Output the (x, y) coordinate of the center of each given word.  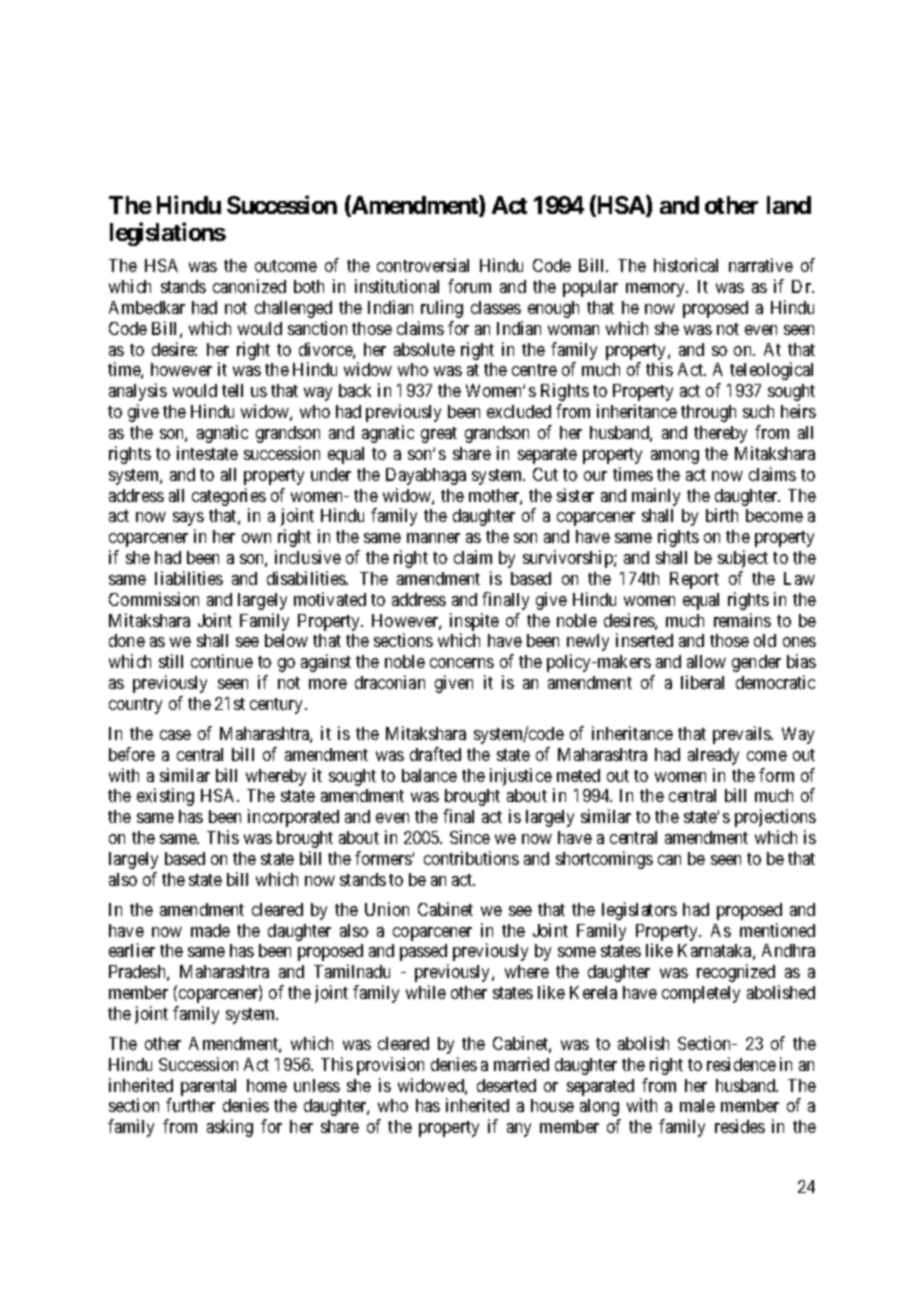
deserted (506, 1085)
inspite (474, 623)
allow (706, 661)
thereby (720, 434)
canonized (249, 286)
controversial (423, 265)
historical (686, 265)
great (439, 435)
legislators (639, 911)
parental (208, 1087)
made (210, 930)
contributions (471, 858)
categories (229, 498)
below (286, 640)
